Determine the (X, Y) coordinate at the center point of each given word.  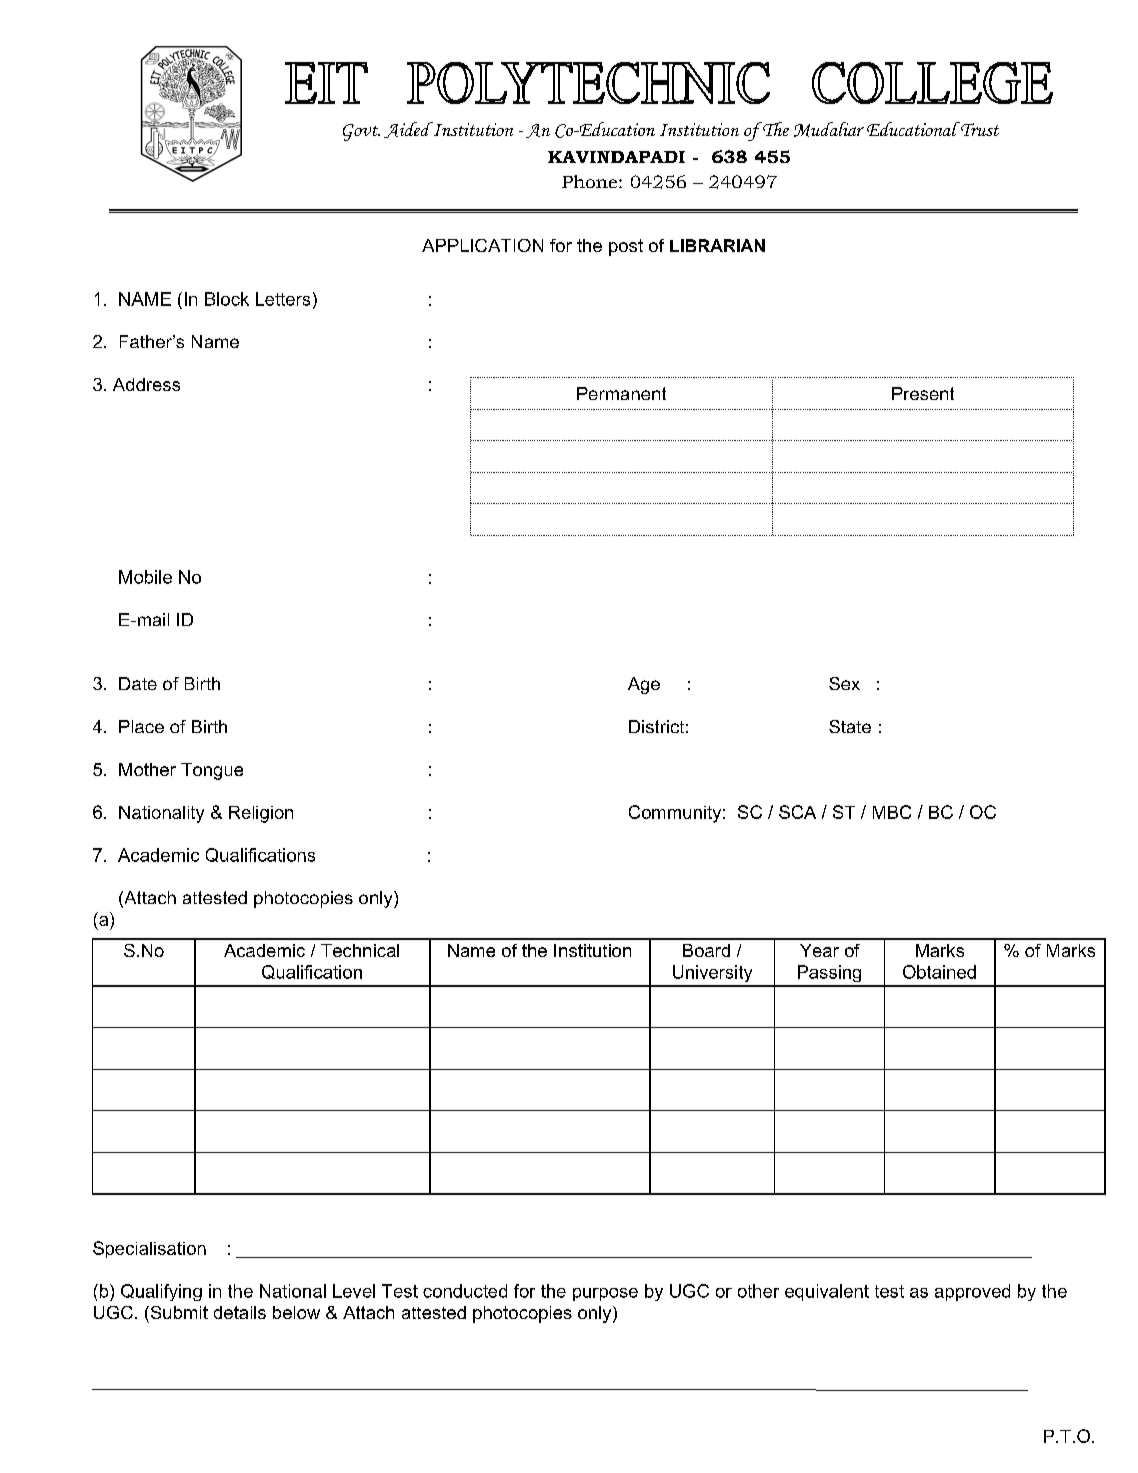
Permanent (621, 393)
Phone (589, 181)
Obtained (939, 972)
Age (644, 685)
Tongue (212, 771)
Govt (361, 132)
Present (923, 393)
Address (146, 384)
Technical (360, 950)
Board (706, 950)
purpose (605, 1294)
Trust (980, 129)
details (240, 1312)
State (850, 726)
